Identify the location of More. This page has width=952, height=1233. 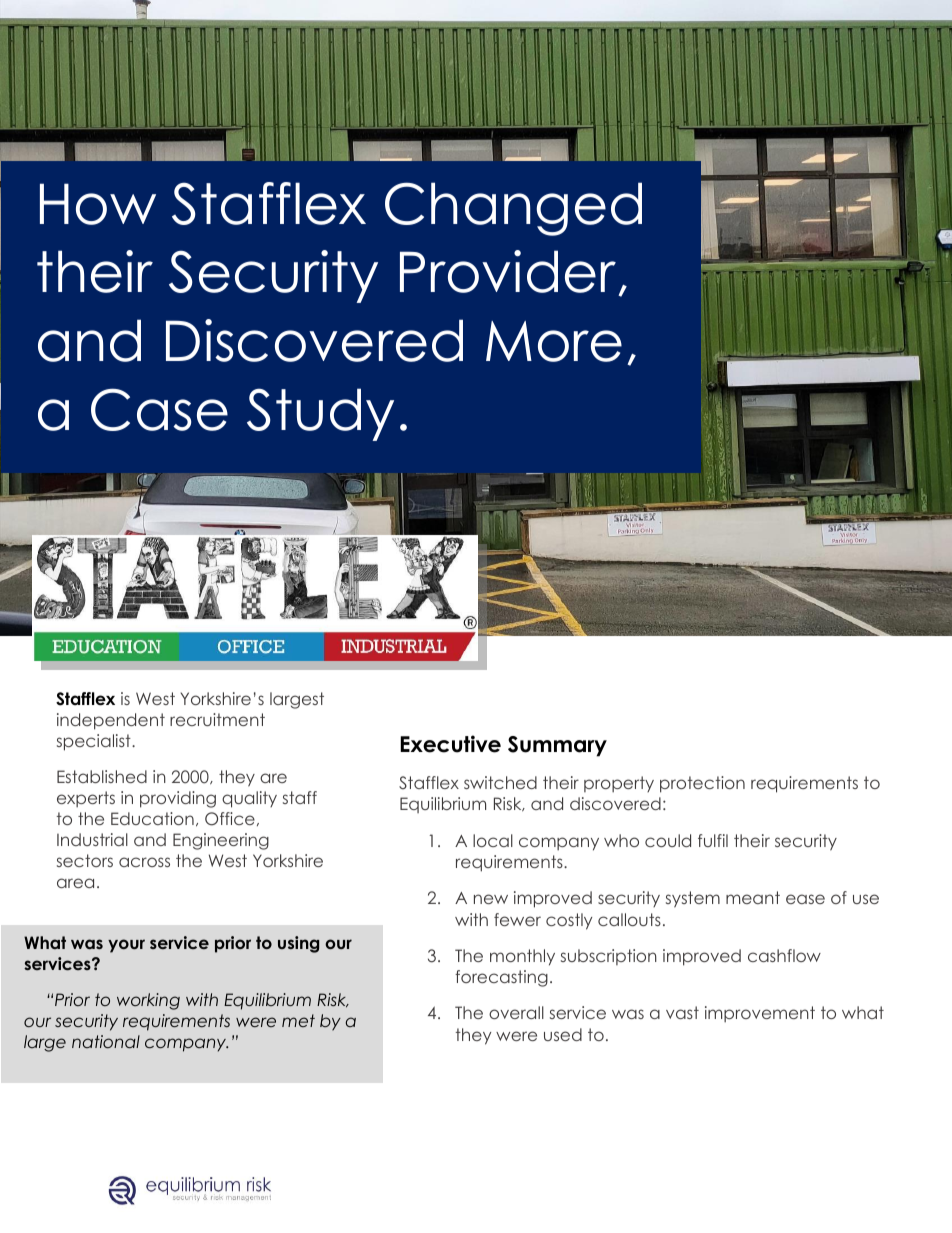
(554, 341).
